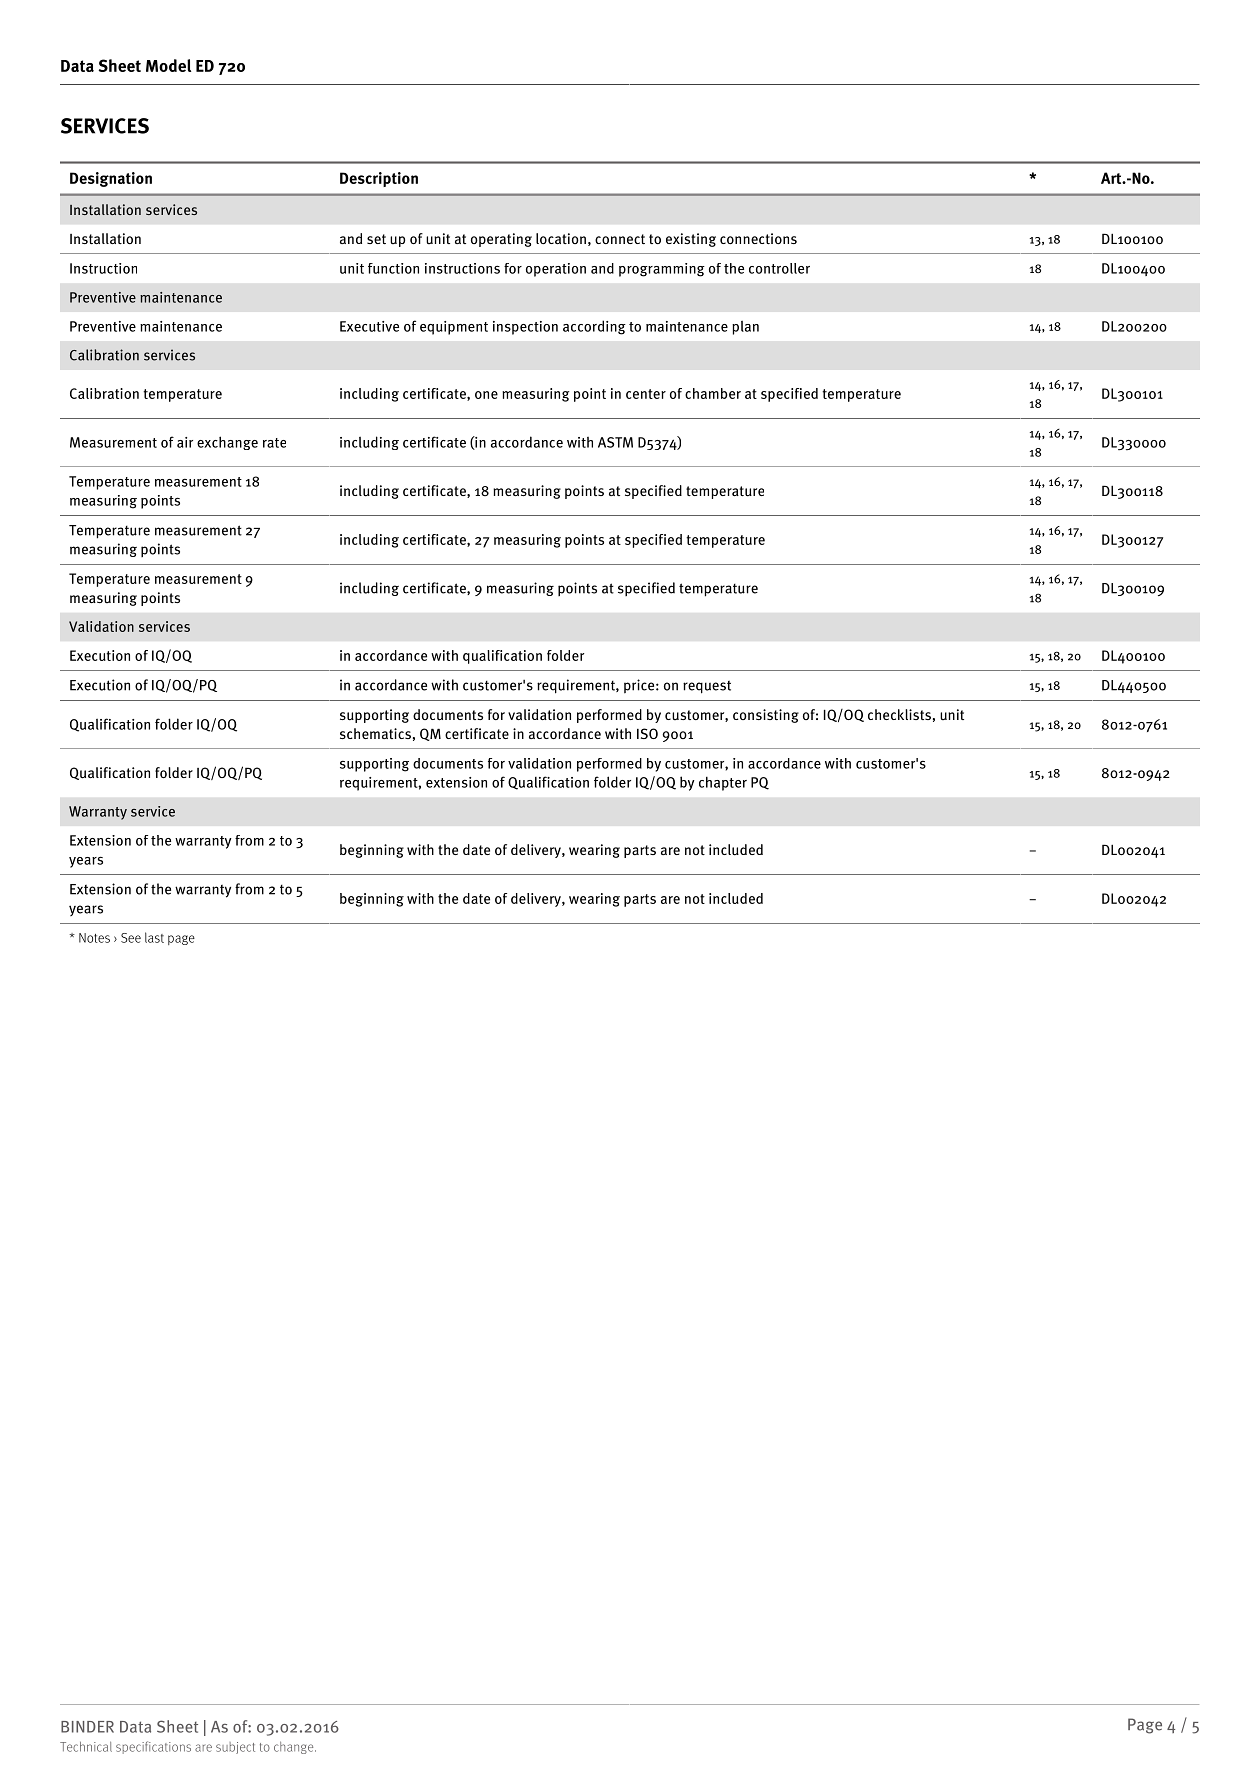 This screenshot has width=1260, height=1782. I want to click on Model, so click(168, 65).
